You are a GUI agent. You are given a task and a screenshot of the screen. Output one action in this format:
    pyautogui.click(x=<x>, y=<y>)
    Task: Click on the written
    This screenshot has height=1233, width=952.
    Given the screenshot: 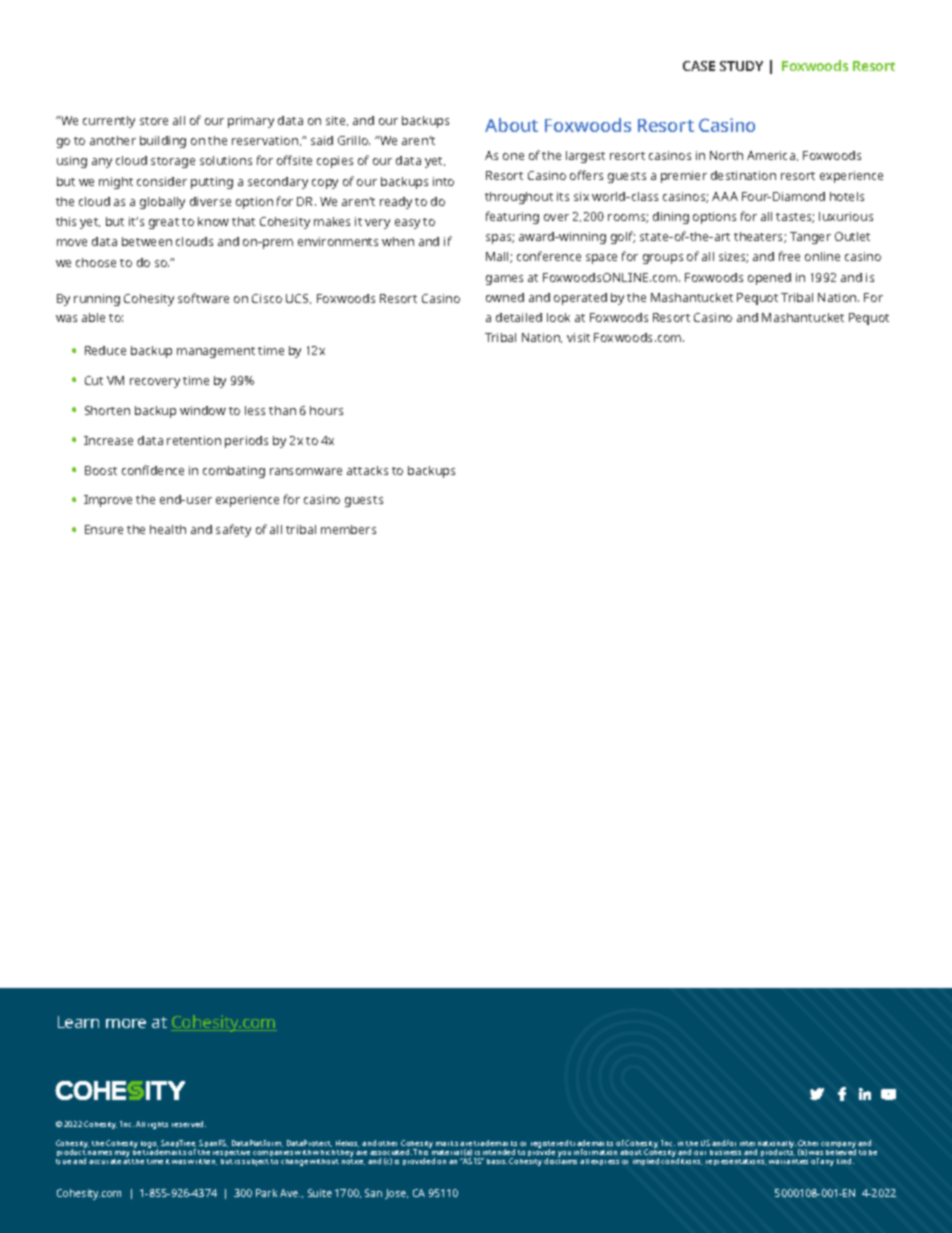 What is the action you would take?
    pyautogui.click(x=202, y=1162)
